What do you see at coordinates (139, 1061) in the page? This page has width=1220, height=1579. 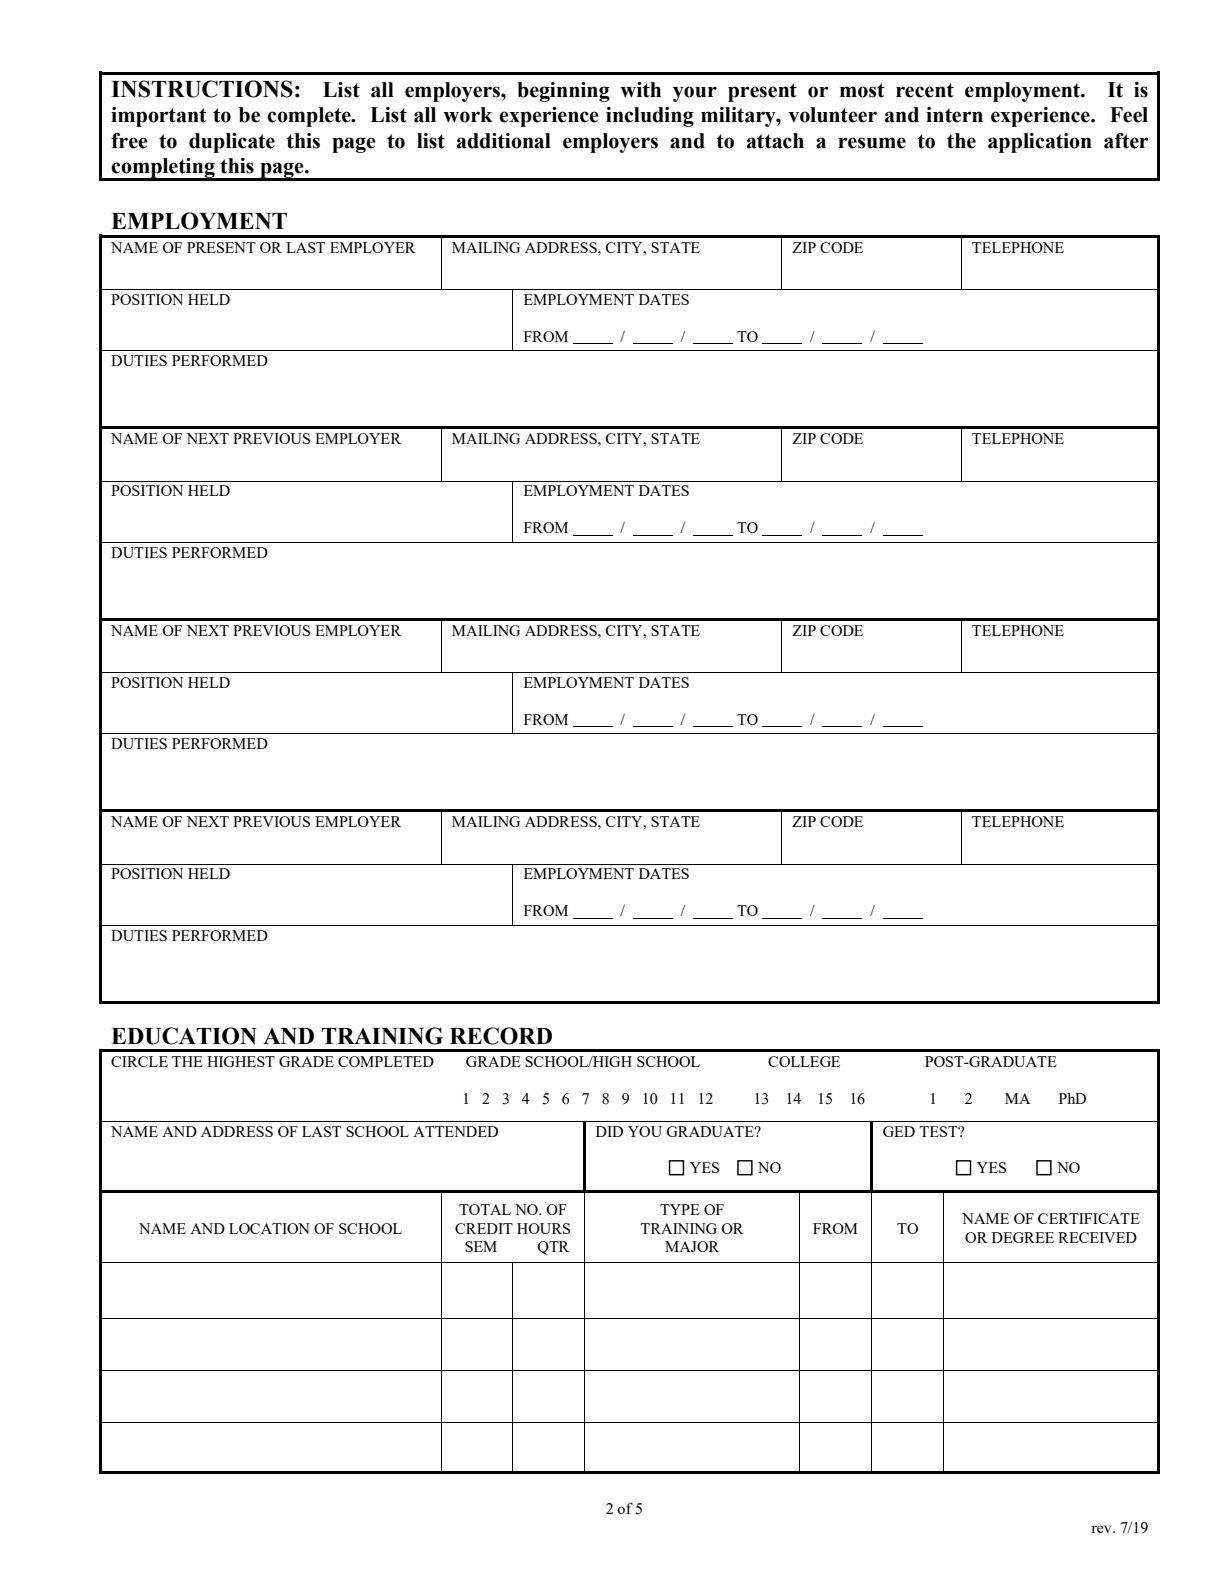 I see `CIRCLE` at bounding box center [139, 1061].
